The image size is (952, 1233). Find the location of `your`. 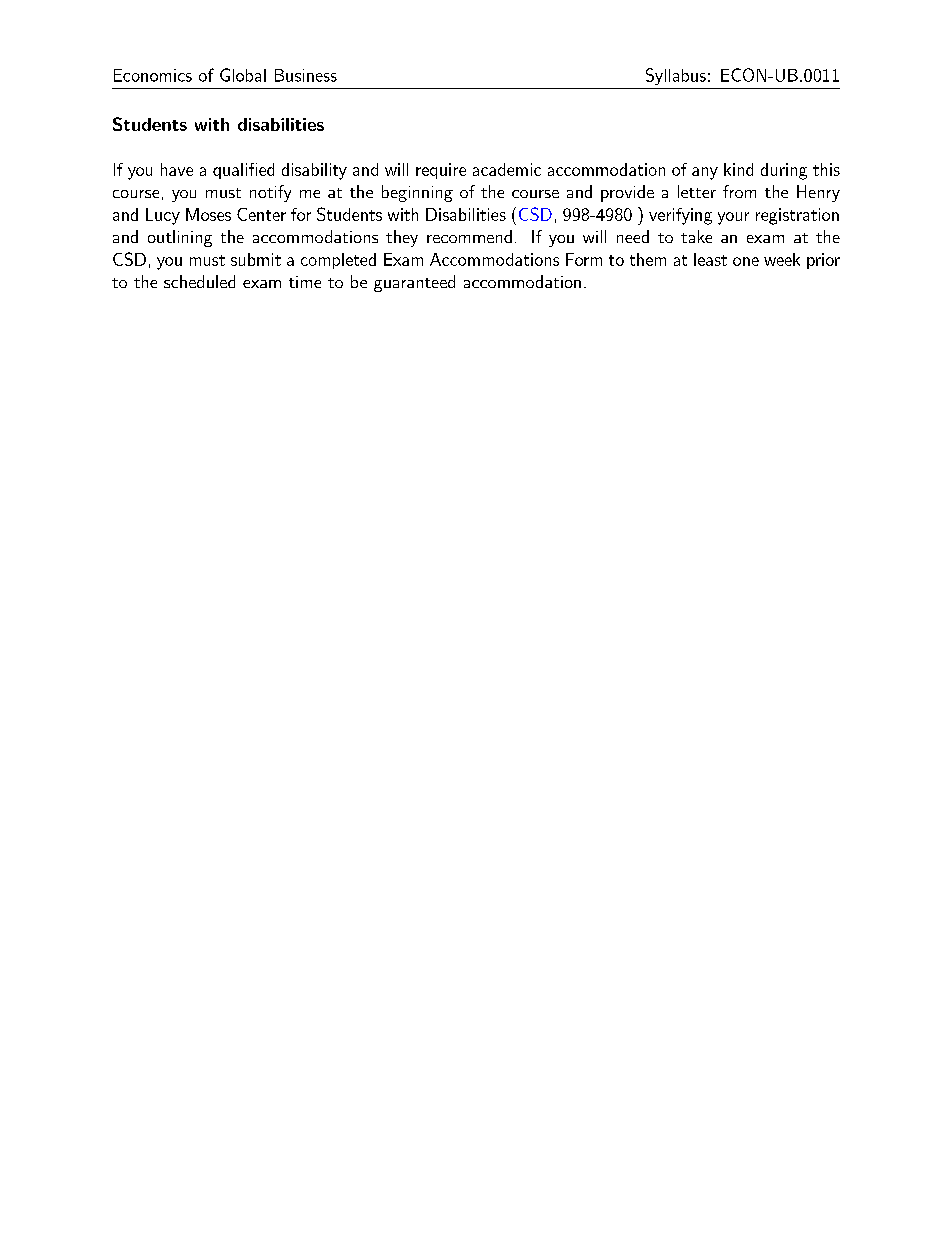

your is located at coordinates (733, 218).
